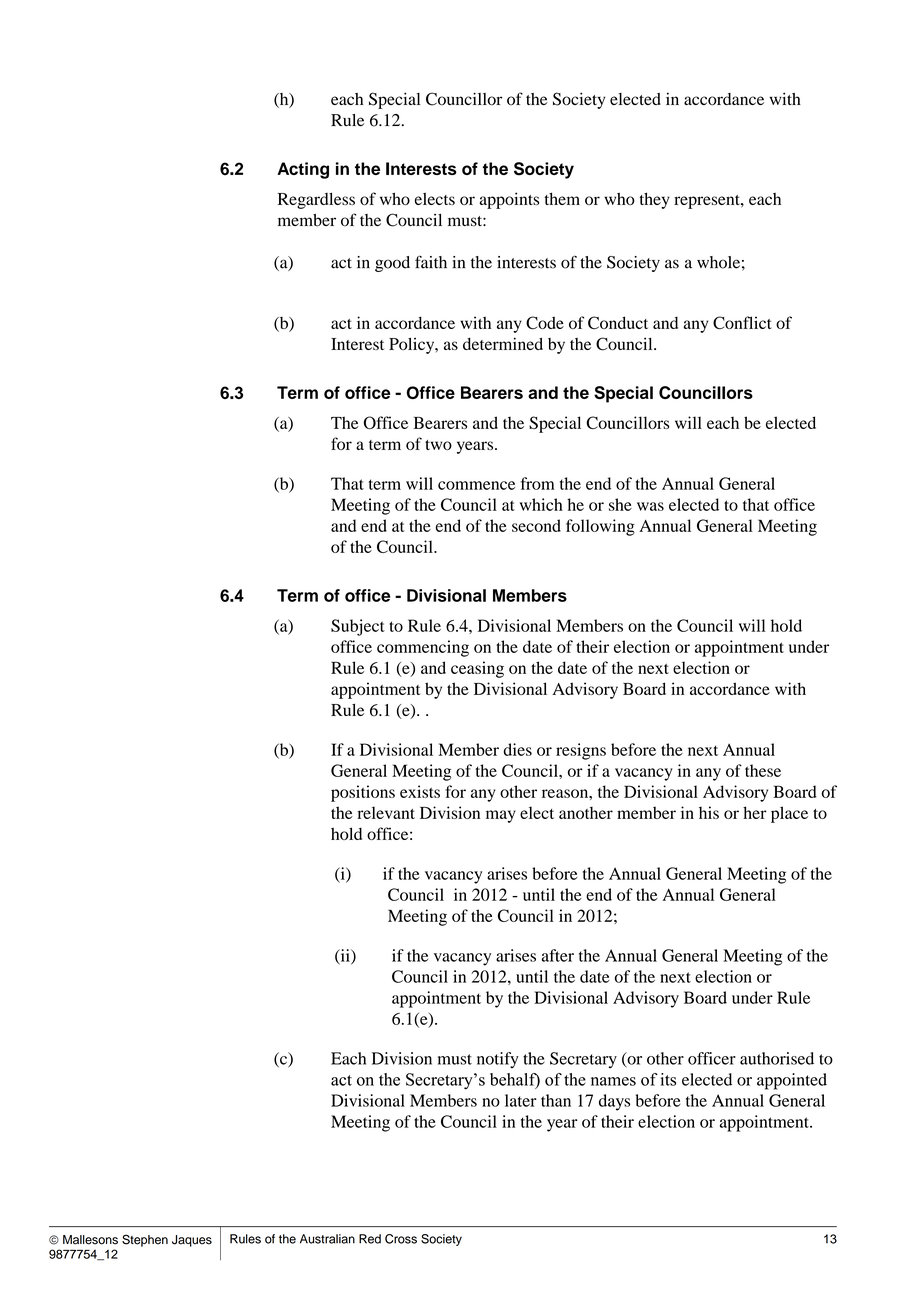 The image size is (924, 1308). What do you see at coordinates (401, 1239) in the image?
I see `Cross` at bounding box center [401, 1239].
